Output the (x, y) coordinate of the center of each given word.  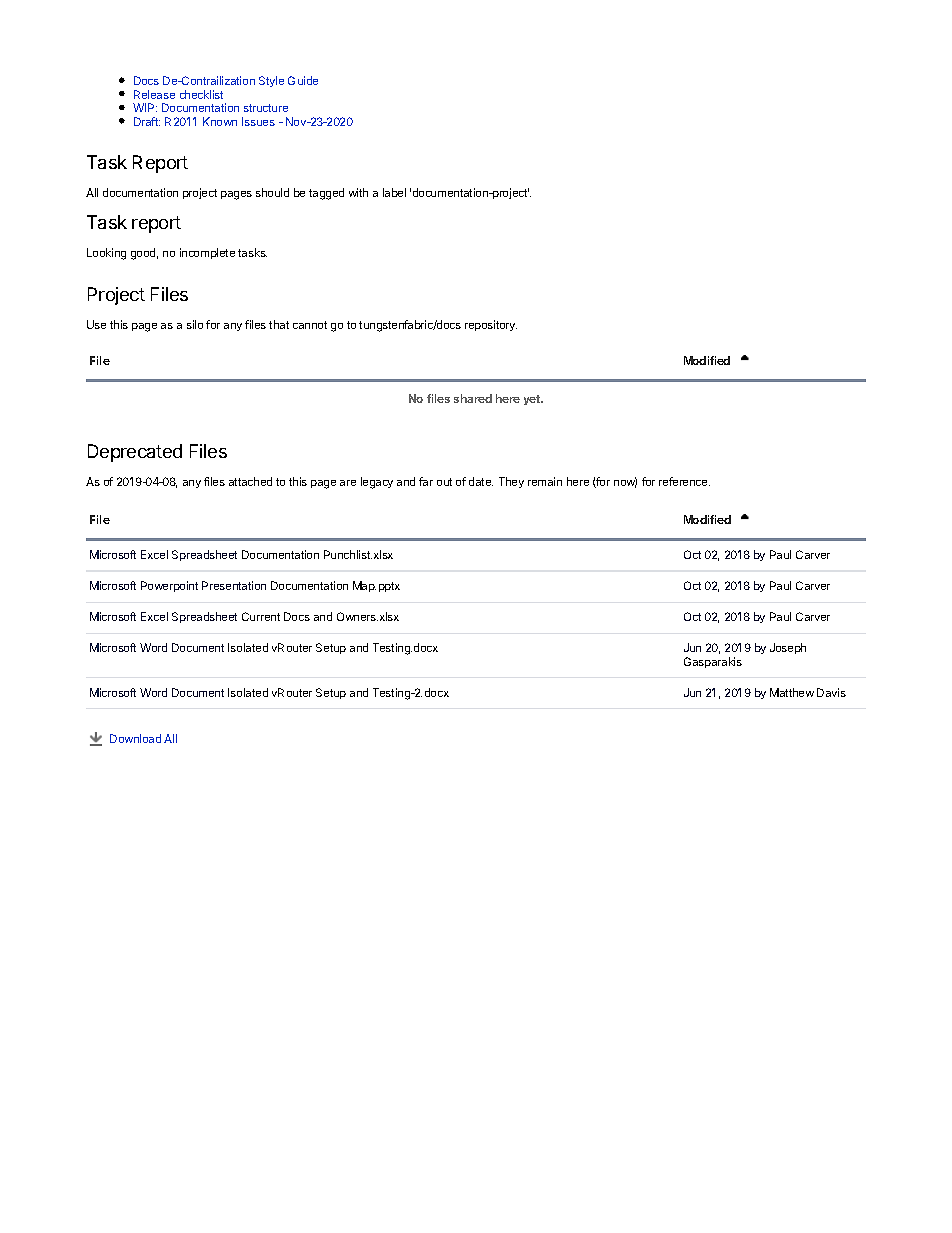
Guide (303, 80)
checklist (201, 94)
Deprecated (135, 453)
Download (135, 738)
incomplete (207, 253)
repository (491, 325)
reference (684, 481)
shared (473, 398)
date (481, 481)
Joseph (788, 648)
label (394, 192)
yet (533, 400)
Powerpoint (169, 586)
